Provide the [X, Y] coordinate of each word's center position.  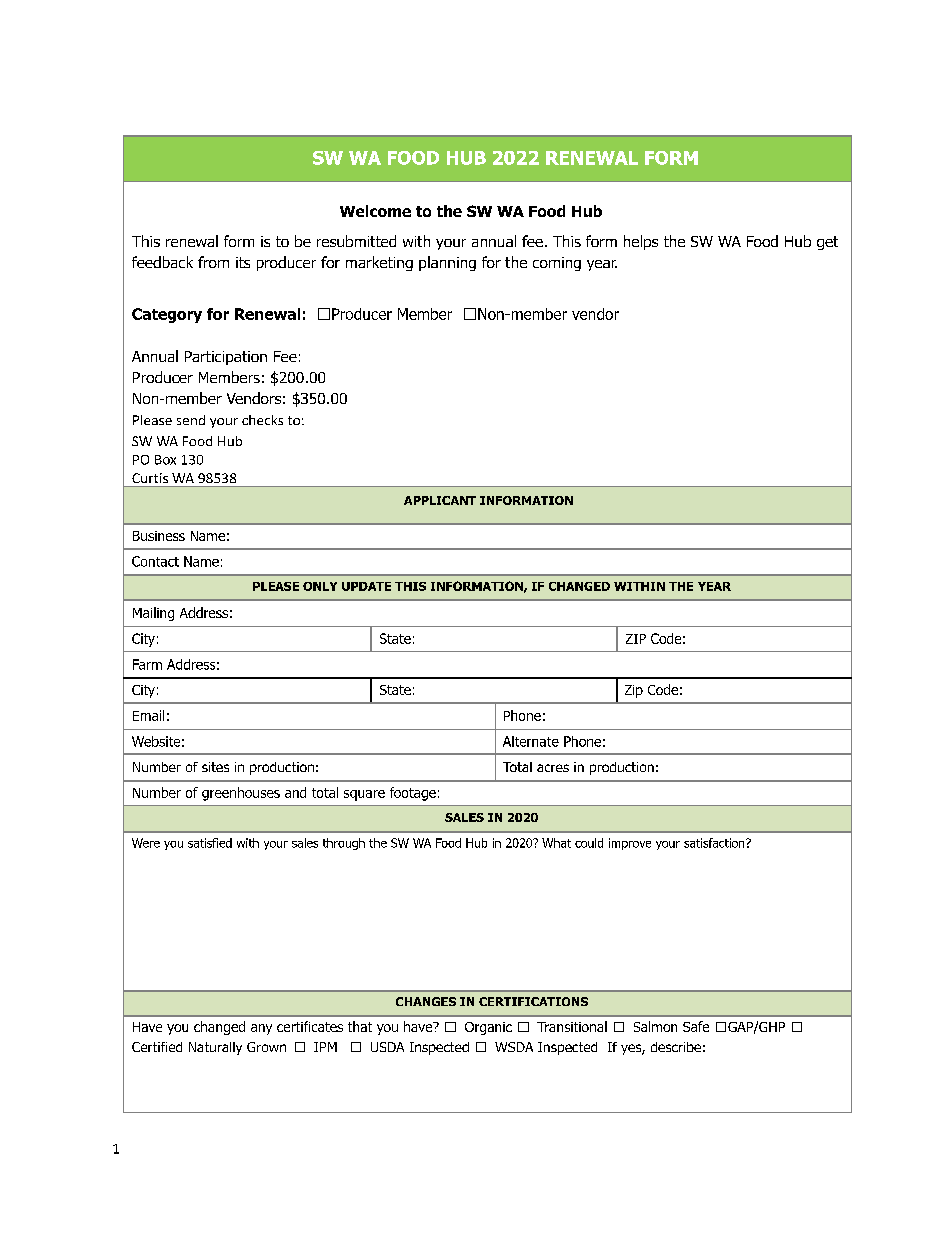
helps [641, 242]
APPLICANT [440, 500]
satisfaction [715, 843]
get [827, 243]
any [261, 1029]
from [213, 262]
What [556, 843]
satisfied [210, 843]
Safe [696, 1026]
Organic [488, 1028]
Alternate [531, 741]
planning [447, 263]
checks [262, 420]
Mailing [153, 614]
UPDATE [366, 586]
